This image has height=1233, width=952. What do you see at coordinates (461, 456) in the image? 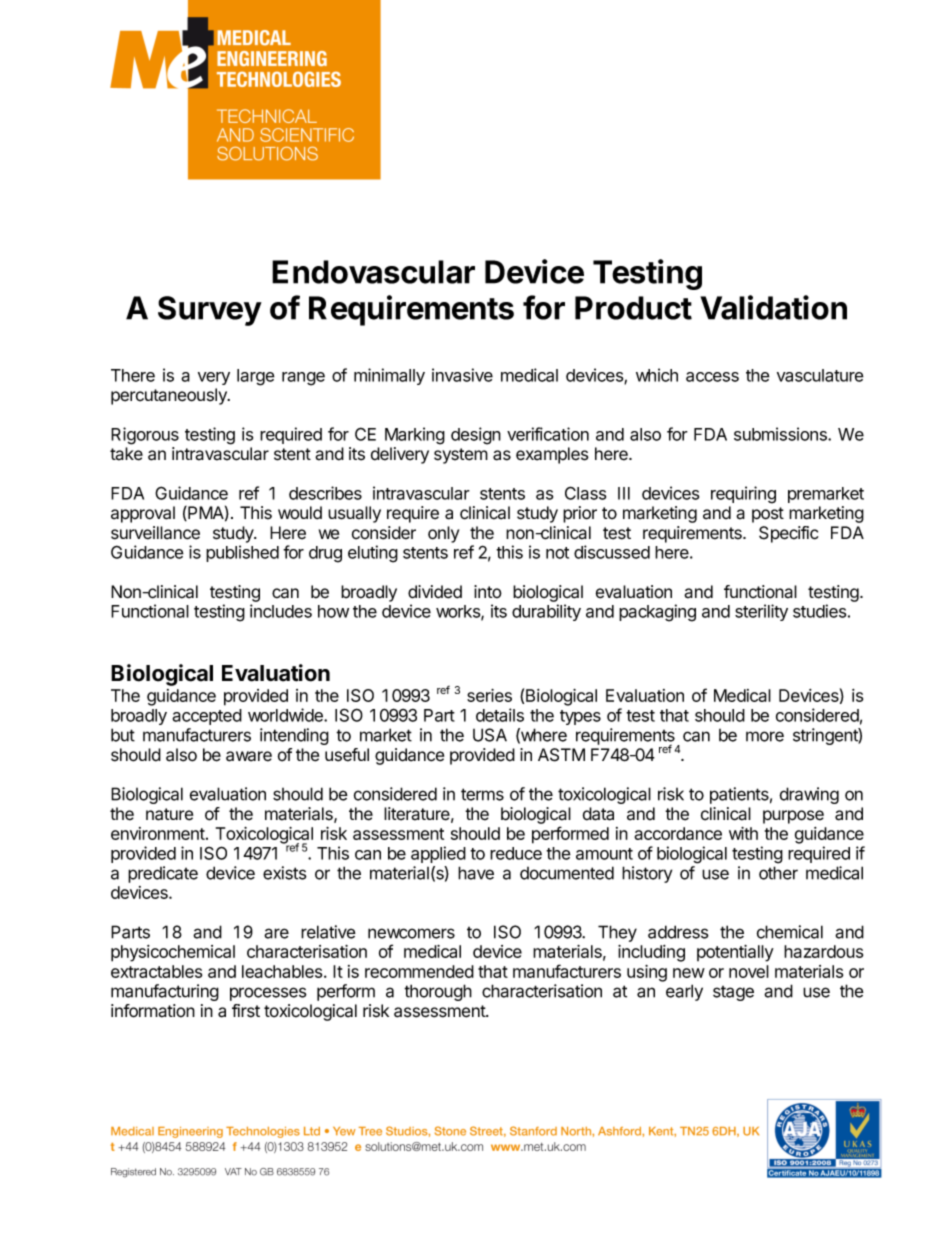
I see `system` at bounding box center [461, 456].
